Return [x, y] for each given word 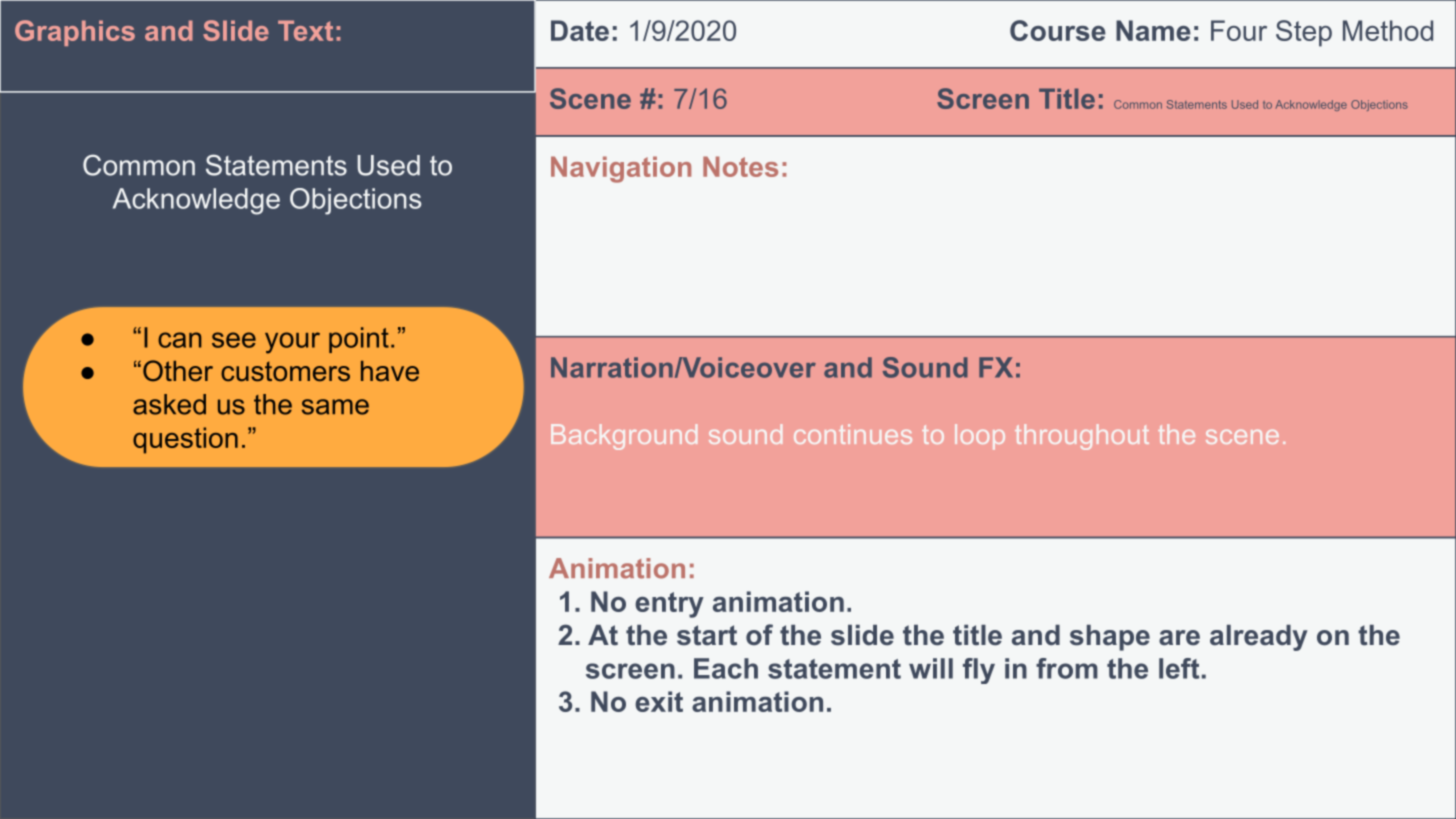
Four [1239, 30]
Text [305, 30]
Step [1304, 33]
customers [285, 371]
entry [669, 605]
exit [659, 701]
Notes [740, 166]
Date [580, 30]
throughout [1082, 437]
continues [853, 434]
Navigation [621, 169]
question [185, 440]
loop [980, 437]
